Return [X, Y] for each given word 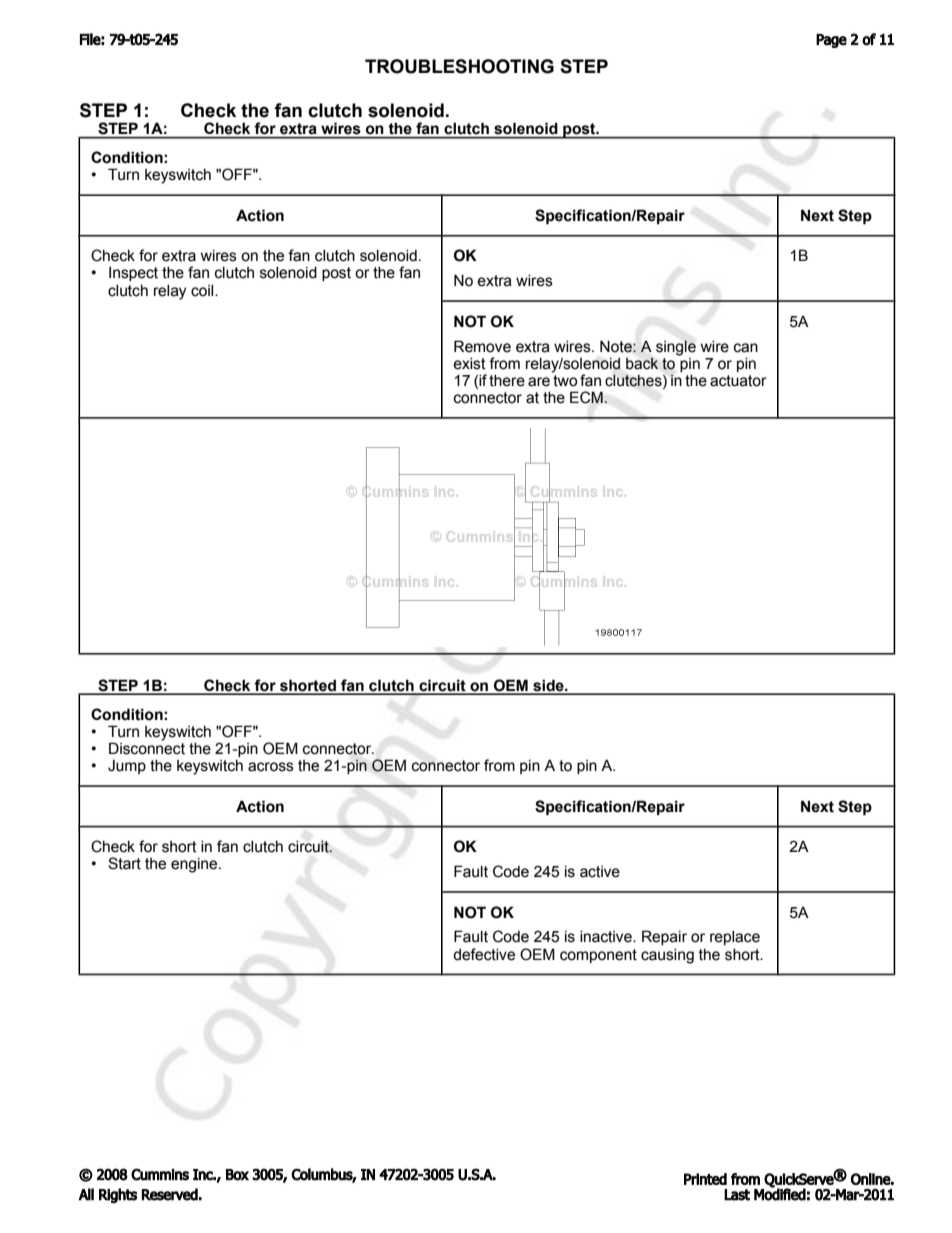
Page [831, 41]
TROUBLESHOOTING [459, 66]
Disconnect [147, 747]
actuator [738, 381]
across [271, 767]
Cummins [160, 1174]
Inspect [133, 274]
